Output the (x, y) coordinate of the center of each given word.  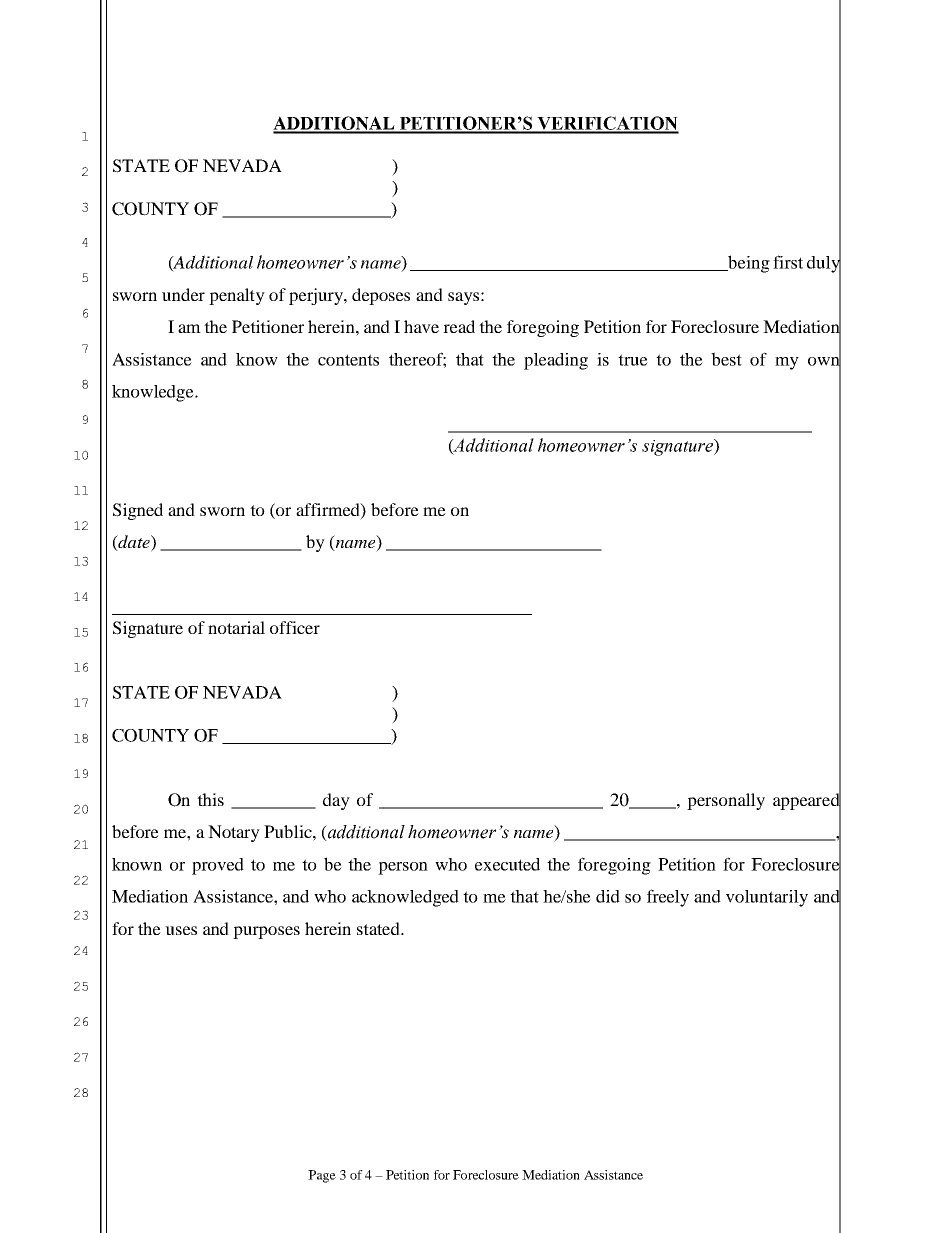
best (726, 359)
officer (295, 627)
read (459, 326)
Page (322, 1176)
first (788, 262)
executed (507, 864)
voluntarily (767, 898)
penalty (237, 296)
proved (218, 866)
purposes (266, 932)
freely (668, 898)
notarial (236, 627)
